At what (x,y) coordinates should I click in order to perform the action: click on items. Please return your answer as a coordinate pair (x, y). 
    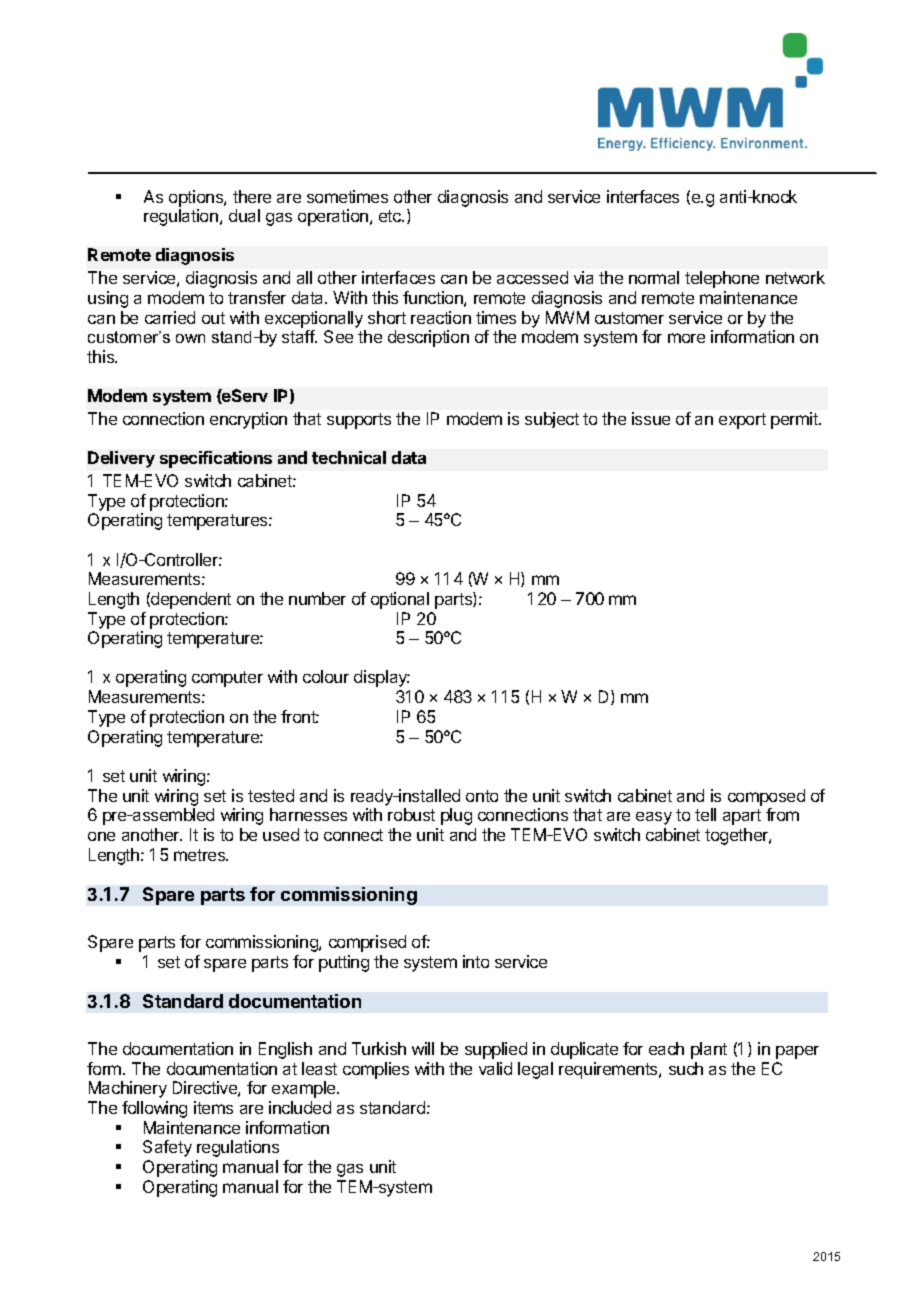
    Looking at the image, I should click on (213, 1107).
